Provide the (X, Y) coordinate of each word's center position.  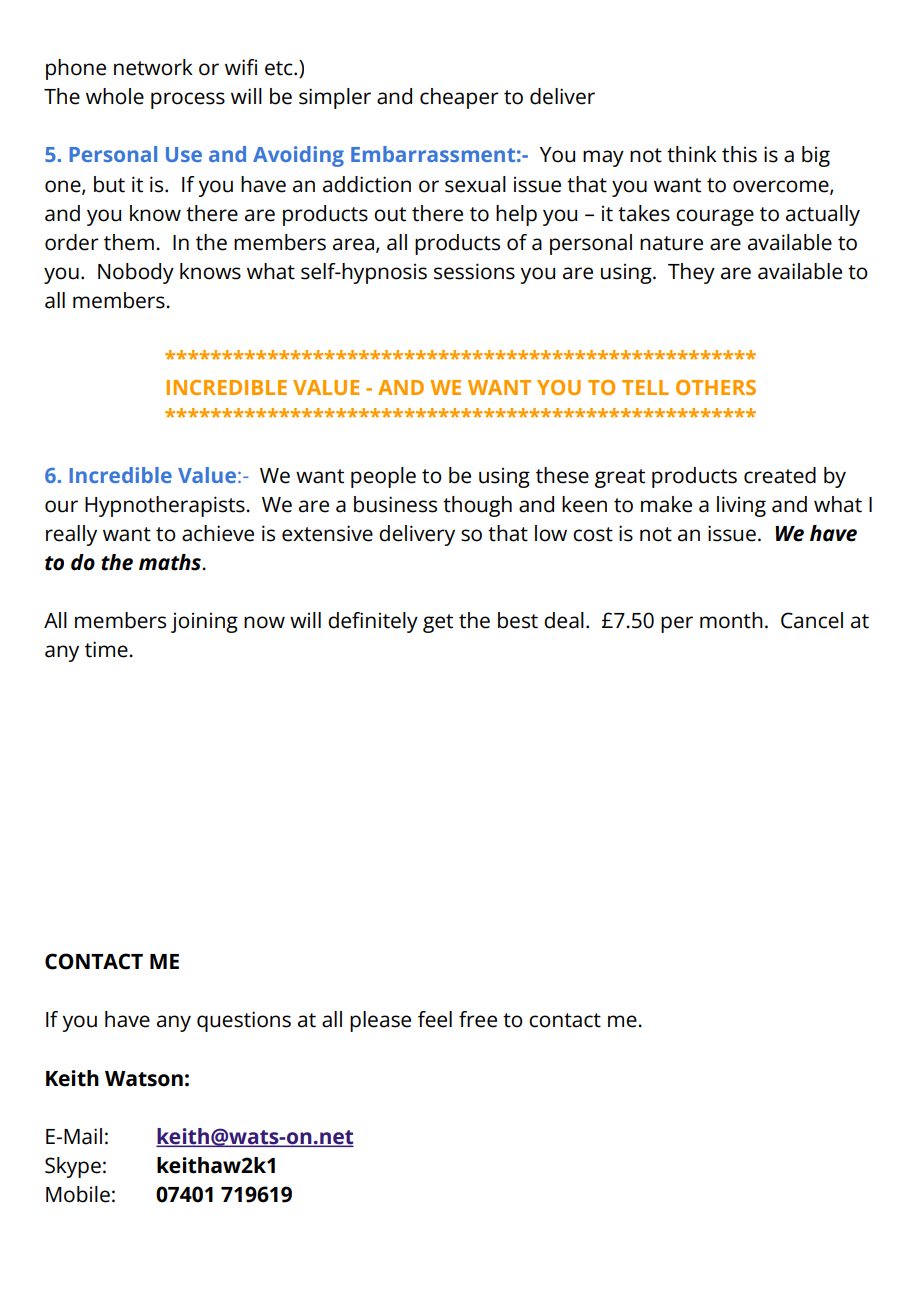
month (731, 620)
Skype (73, 1167)
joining (204, 622)
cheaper (459, 98)
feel (435, 1019)
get (438, 623)
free (478, 1019)
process (188, 100)
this (739, 154)
